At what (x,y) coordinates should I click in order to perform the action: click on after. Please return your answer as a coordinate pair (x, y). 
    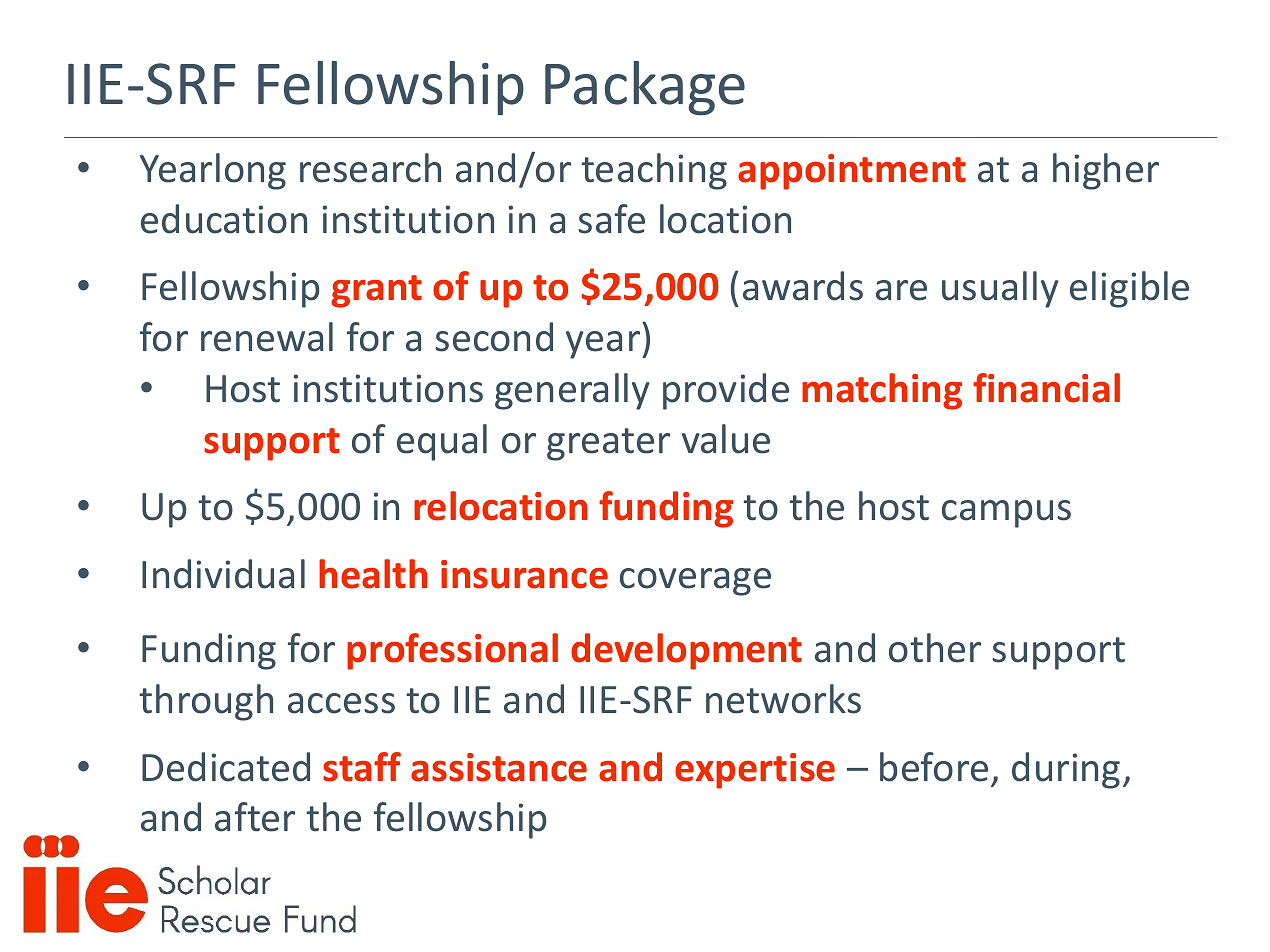
    Looking at the image, I should click on (255, 817).
